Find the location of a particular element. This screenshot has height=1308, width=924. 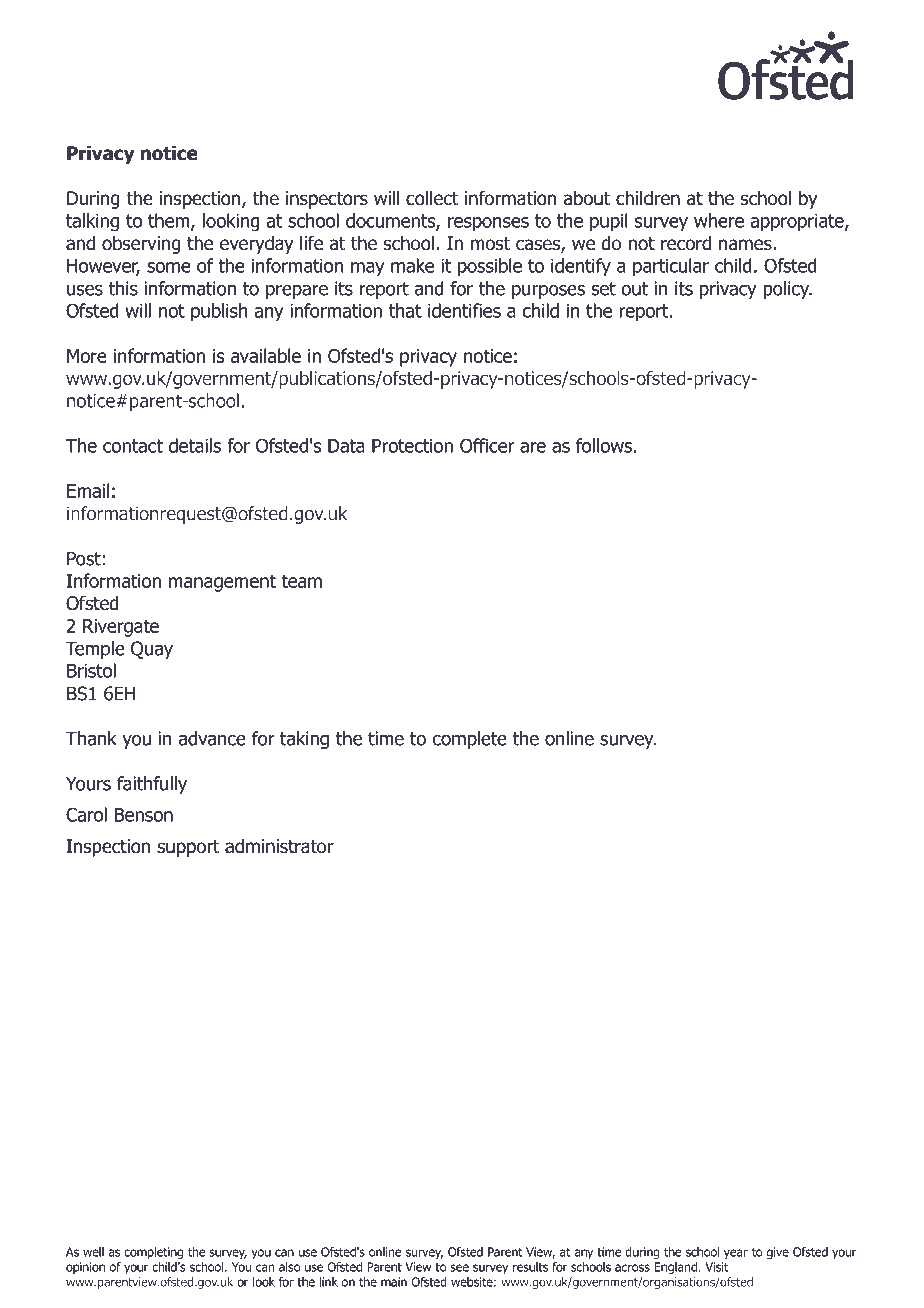

complete is located at coordinates (469, 740).
